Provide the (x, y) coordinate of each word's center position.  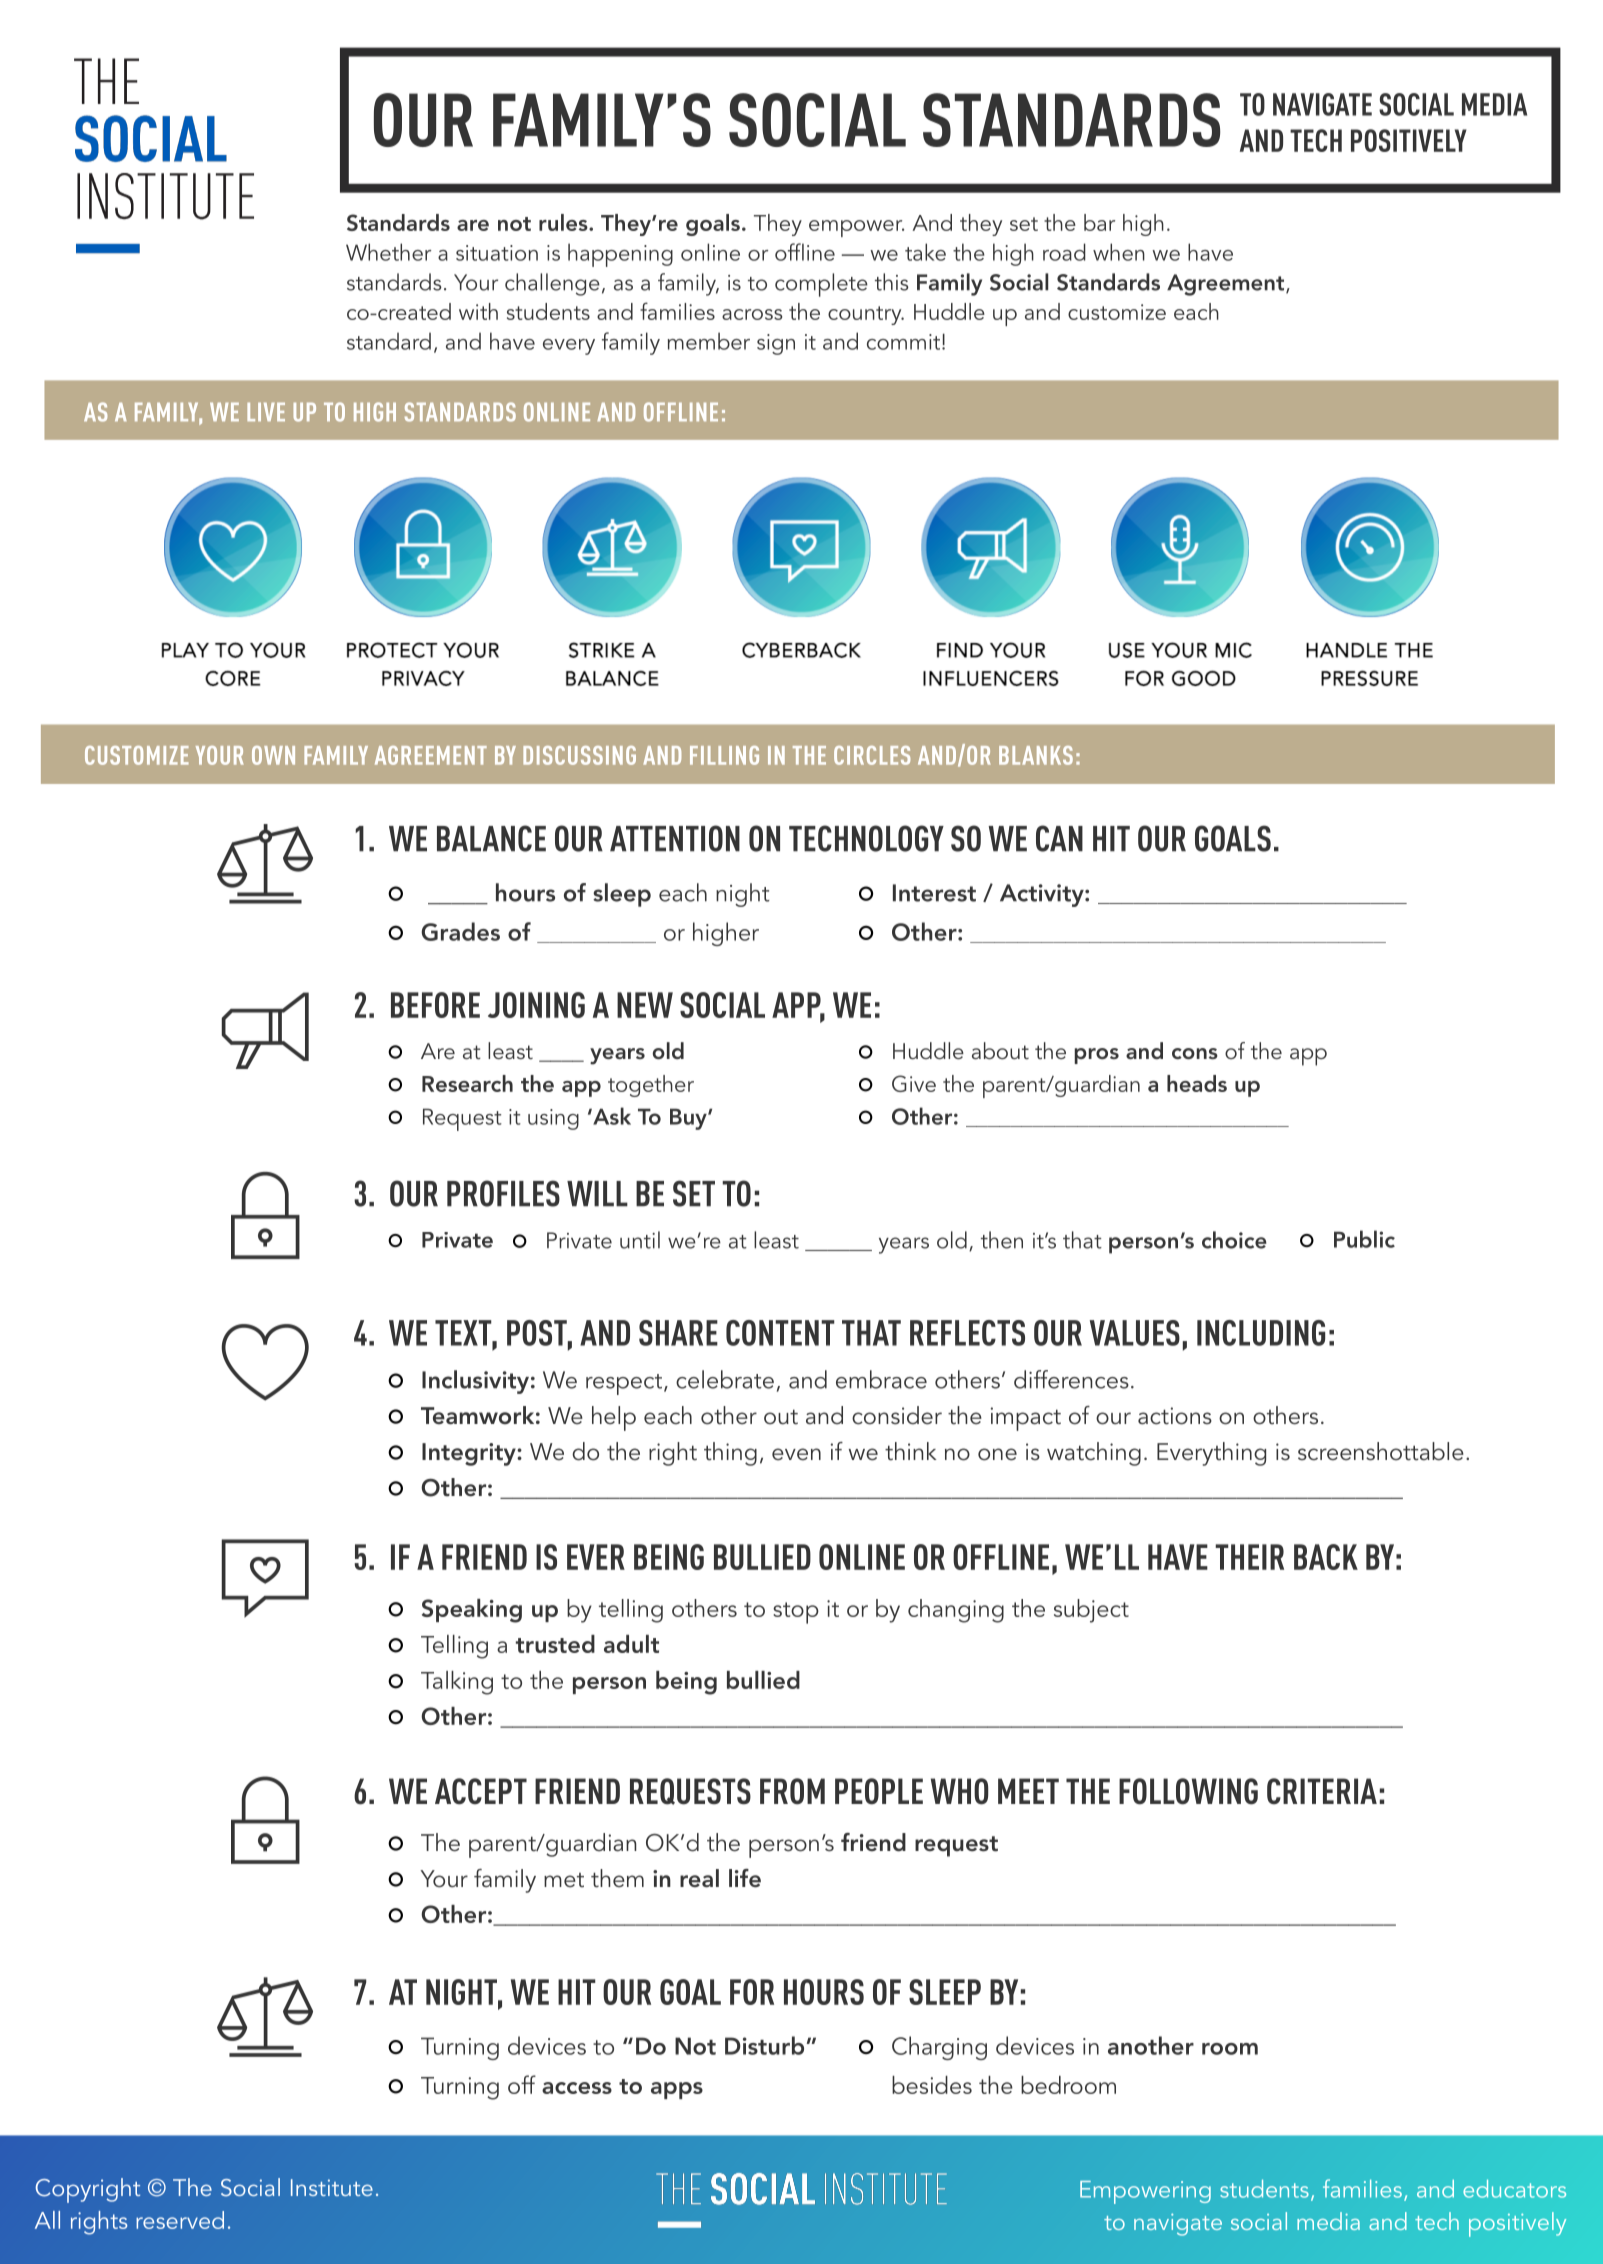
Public (1364, 1239)
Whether (388, 252)
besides (932, 2085)
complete (821, 285)
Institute (332, 2187)
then (1002, 1240)
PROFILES (503, 1193)
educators (1514, 2189)
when (1119, 252)
